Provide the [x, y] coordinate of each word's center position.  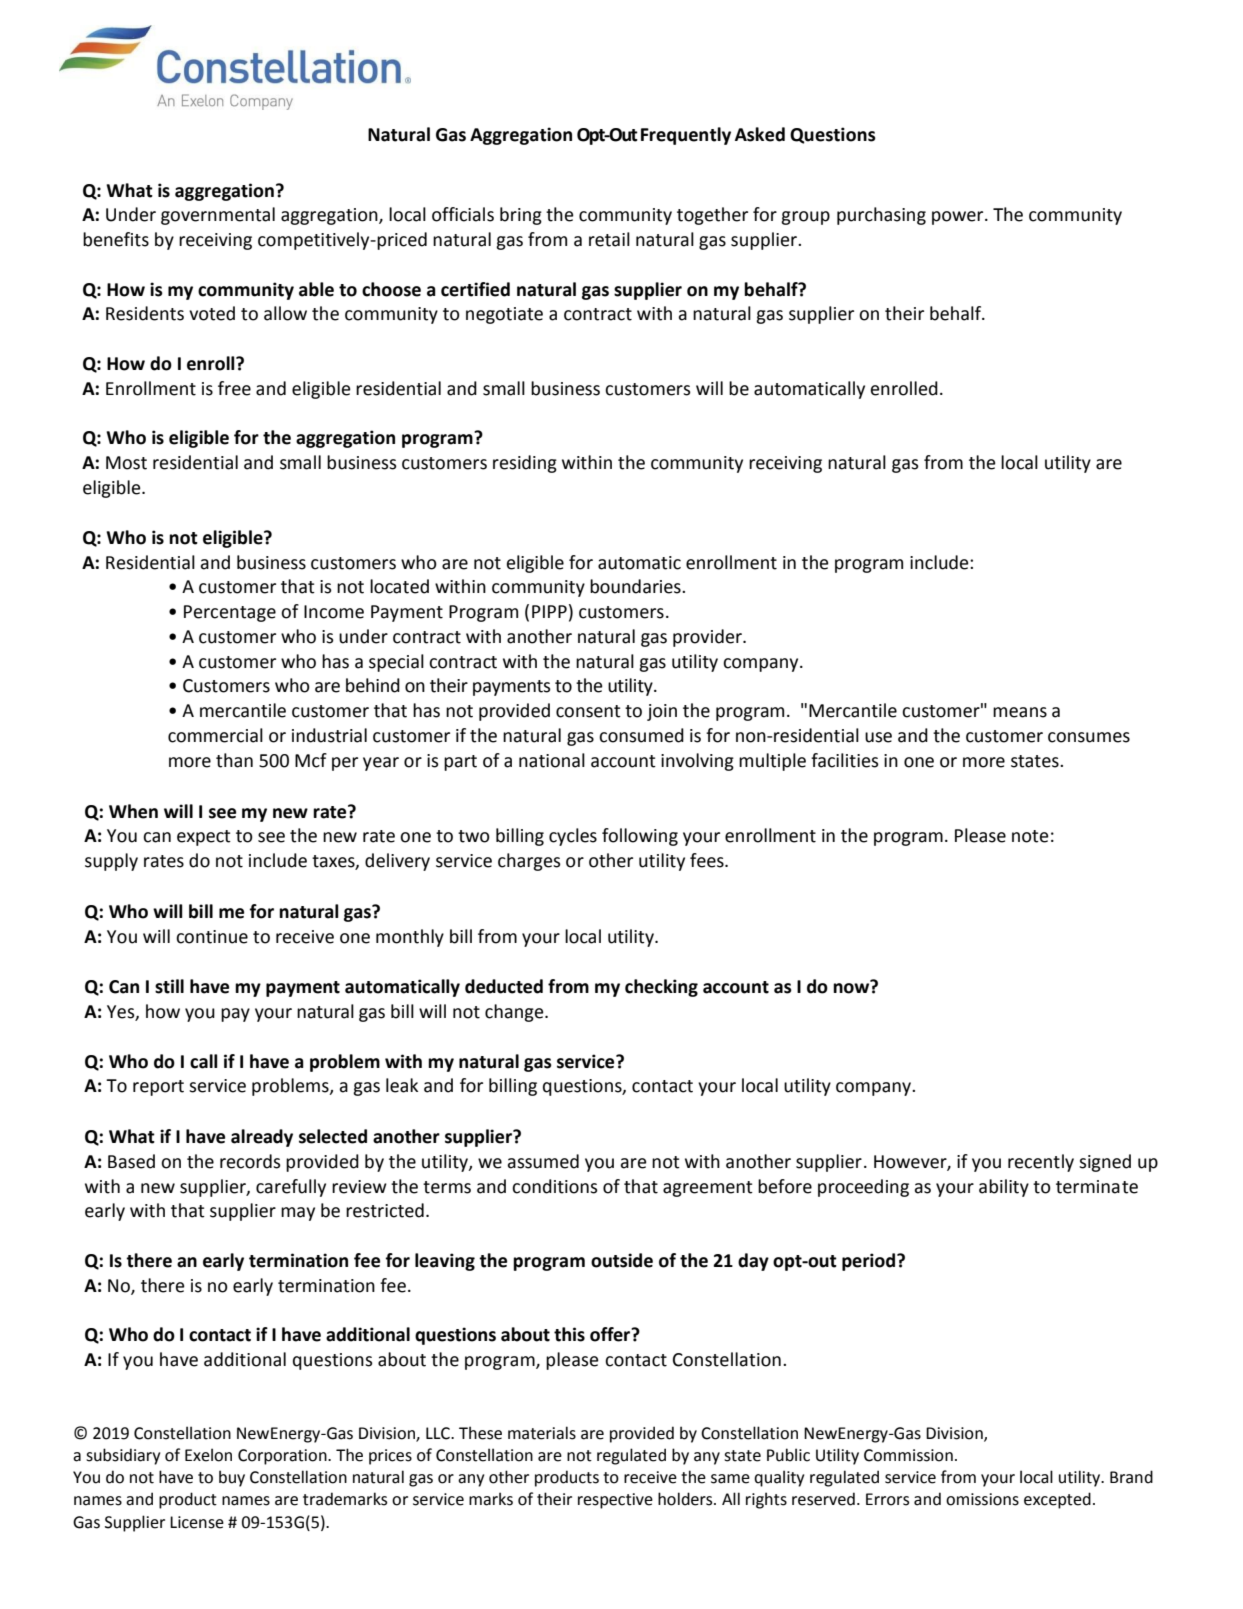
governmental [218, 216]
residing [525, 464]
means [1020, 712]
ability [1004, 1188]
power [959, 218]
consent [588, 711]
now [852, 987]
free [234, 388]
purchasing [881, 216]
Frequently [686, 136]
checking [661, 988]
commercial [215, 735]
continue [212, 937]
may [298, 1214]
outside [622, 1260]
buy [232, 1478]
